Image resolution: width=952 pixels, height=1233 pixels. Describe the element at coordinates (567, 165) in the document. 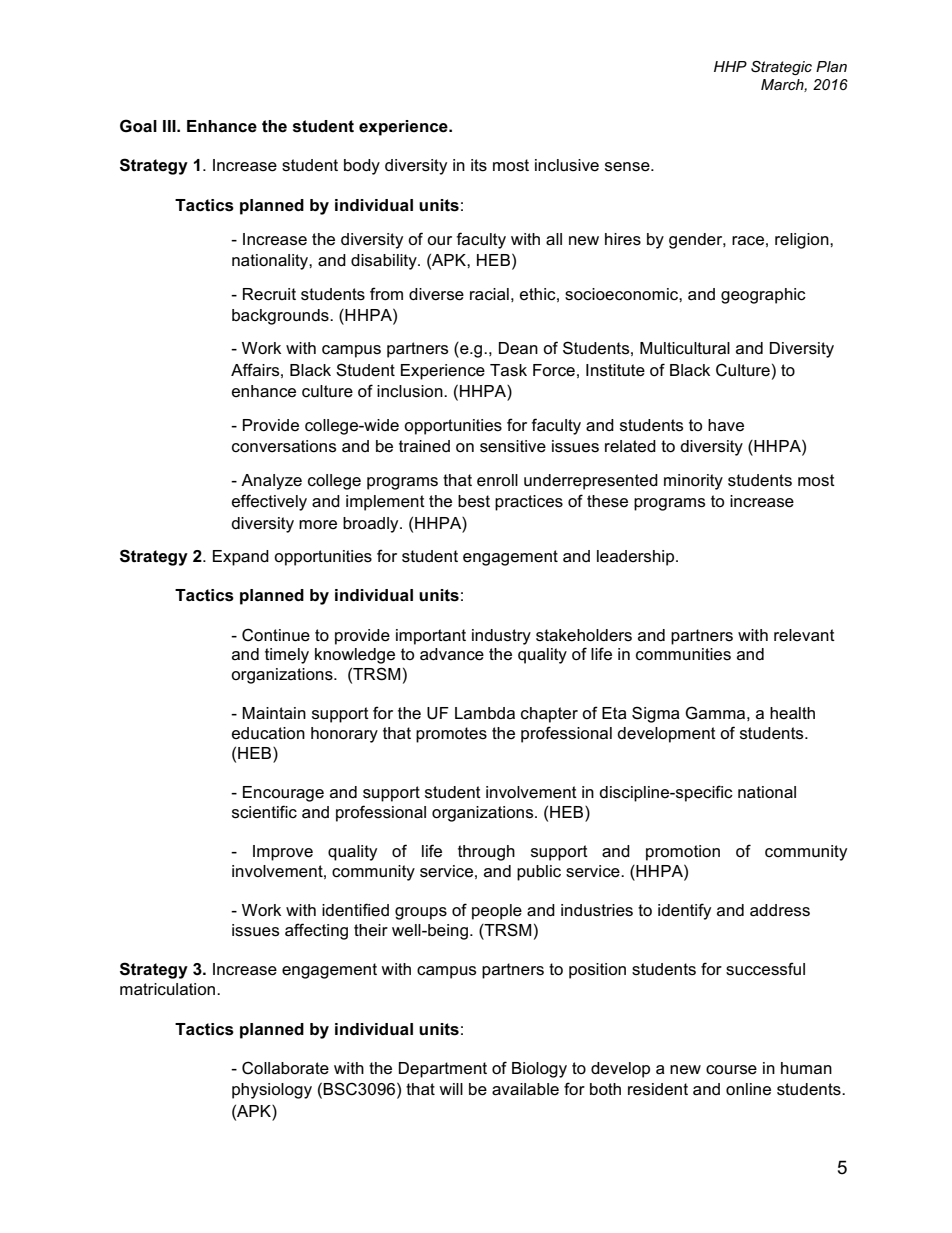

I see `inclusive` at that location.
